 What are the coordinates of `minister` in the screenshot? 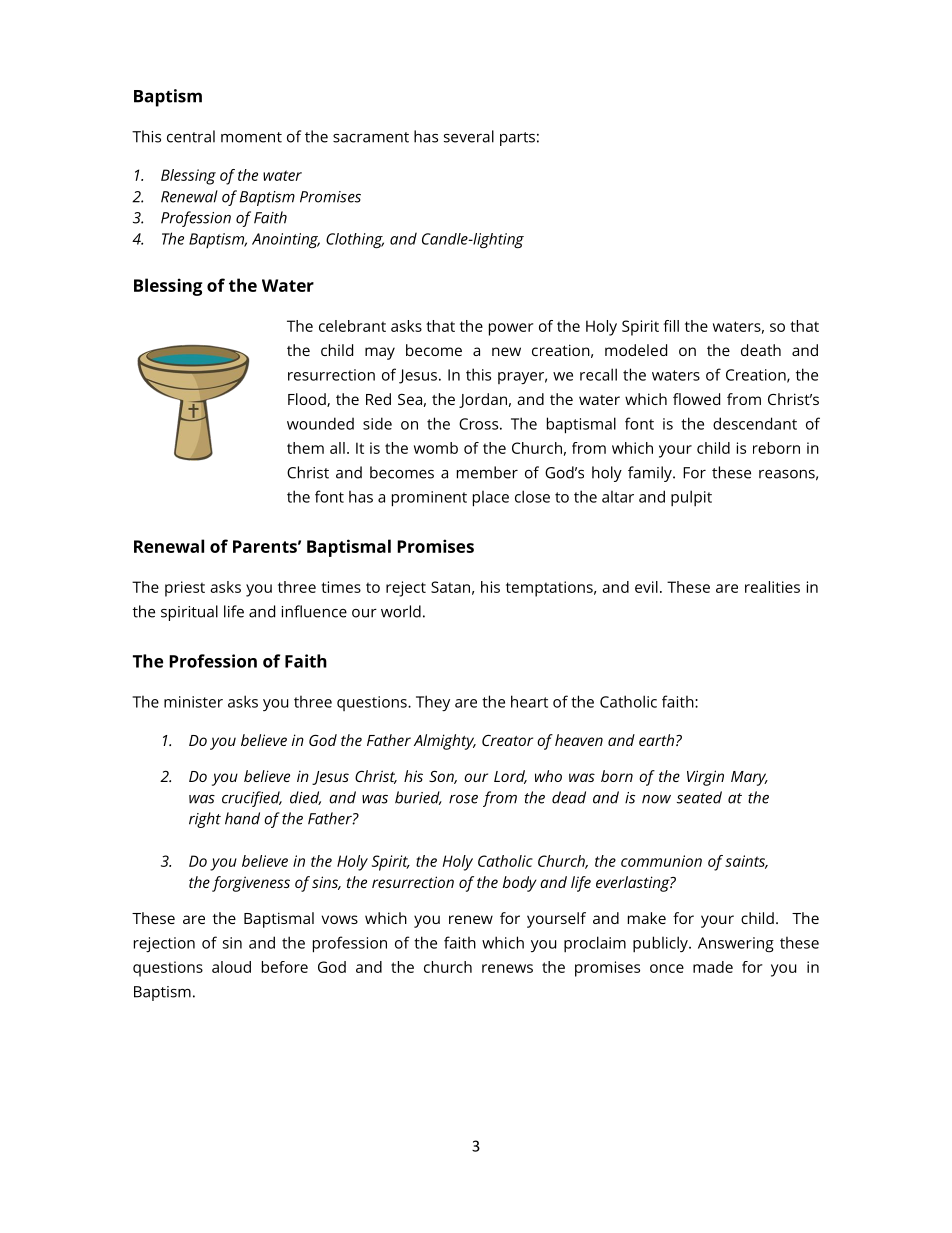 It's located at (193, 702).
